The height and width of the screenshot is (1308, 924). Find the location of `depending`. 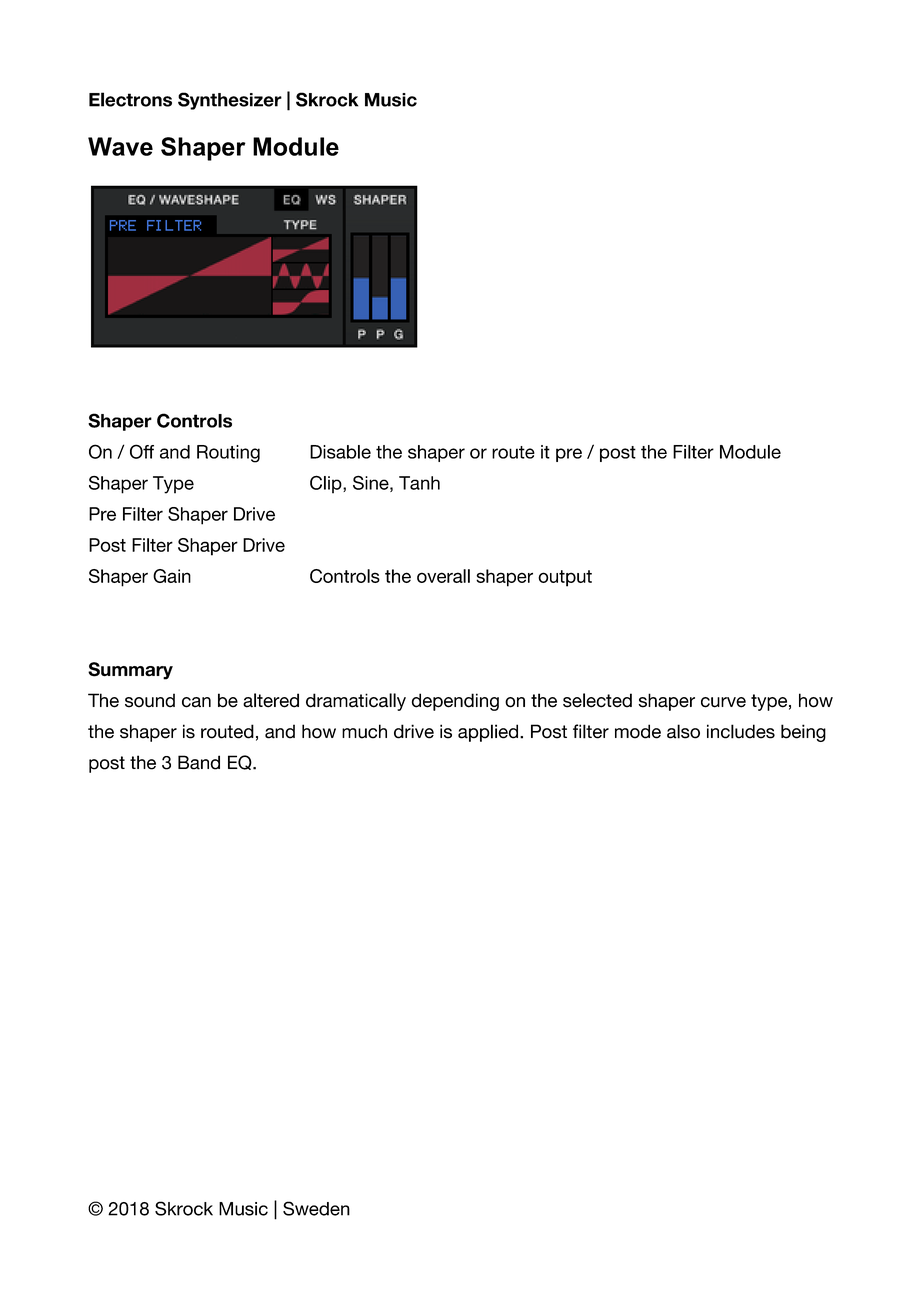

depending is located at coordinates (455, 702).
